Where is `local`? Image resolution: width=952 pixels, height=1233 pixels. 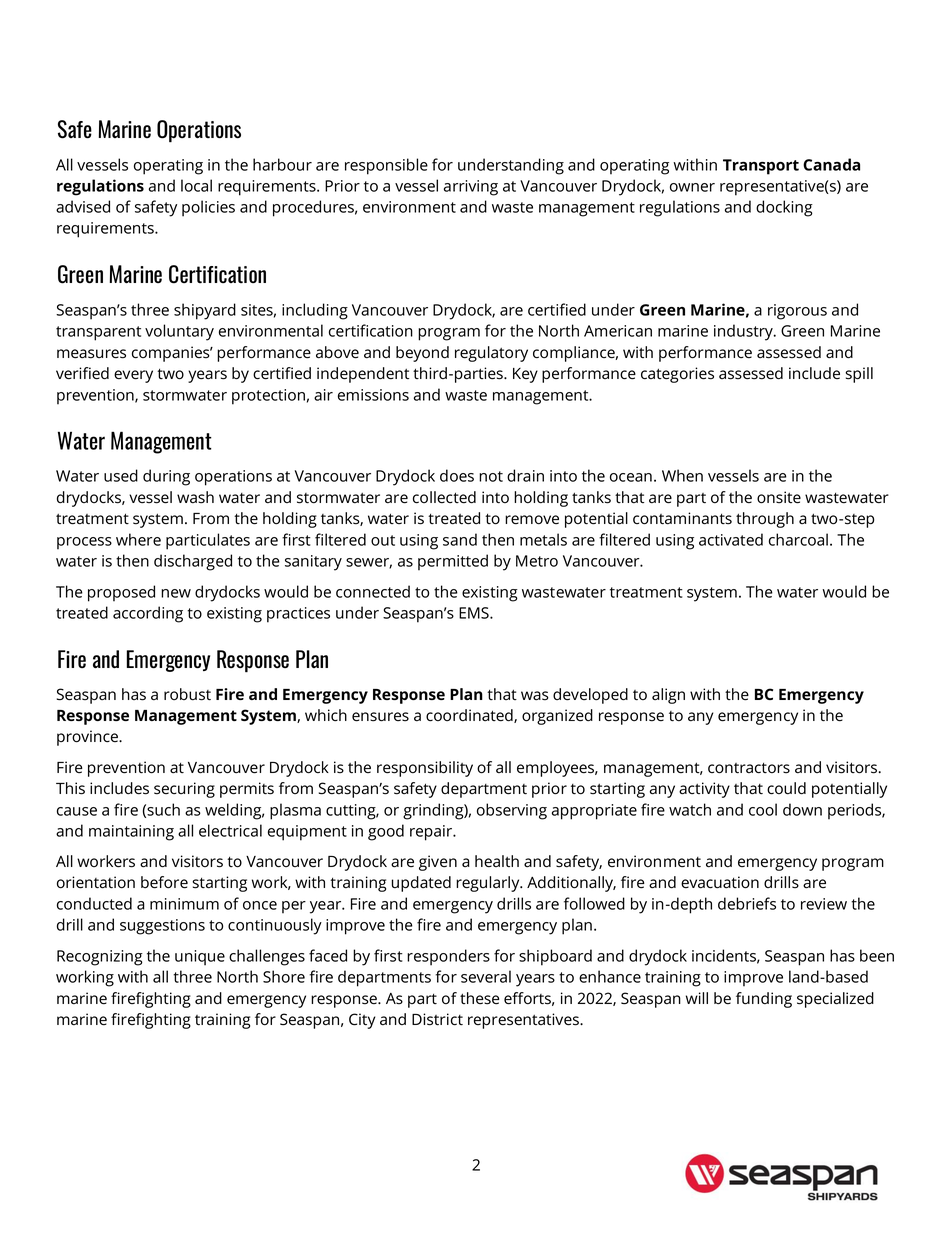
local is located at coordinates (196, 185).
